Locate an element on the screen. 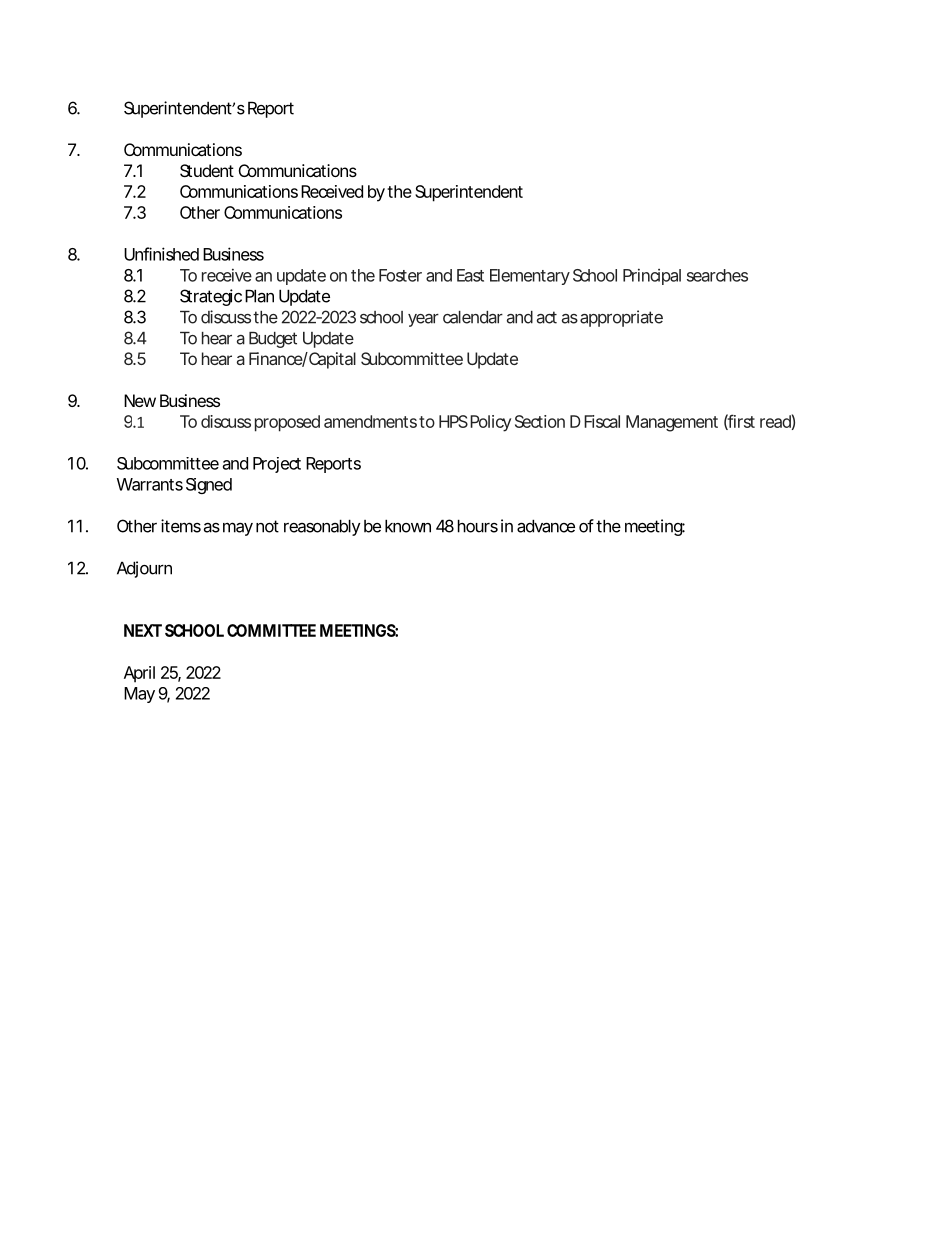 This screenshot has height=1233, width=952. April is located at coordinates (139, 674).
